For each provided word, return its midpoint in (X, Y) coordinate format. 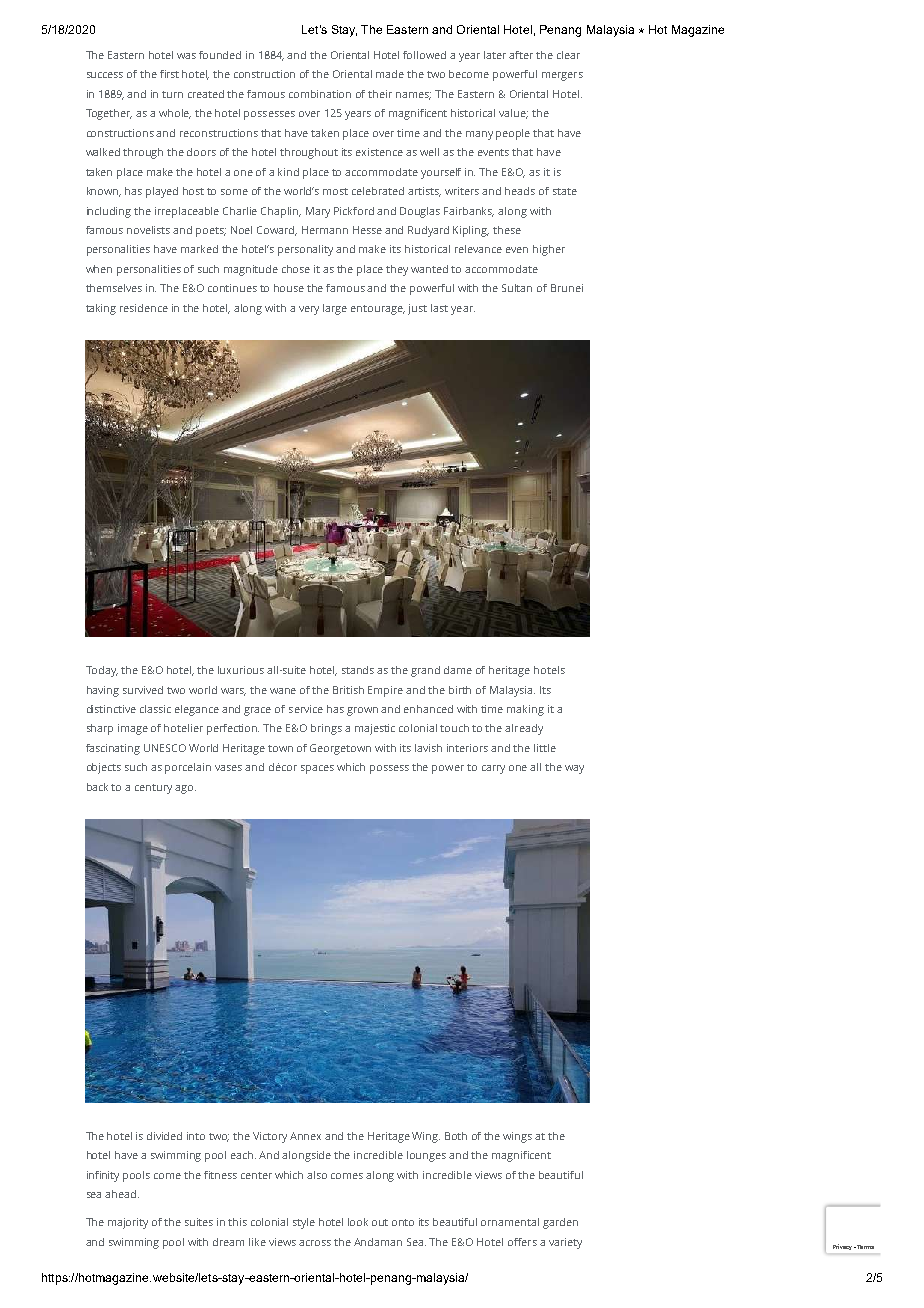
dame (458, 670)
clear (568, 55)
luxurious (241, 670)
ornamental (510, 1222)
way (574, 769)
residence (144, 308)
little (545, 748)
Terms (864, 1247)
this (237, 1222)
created (206, 94)
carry (493, 769)
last (439, 308)
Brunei (567, 288)
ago (185, 789)
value (513, 114)
